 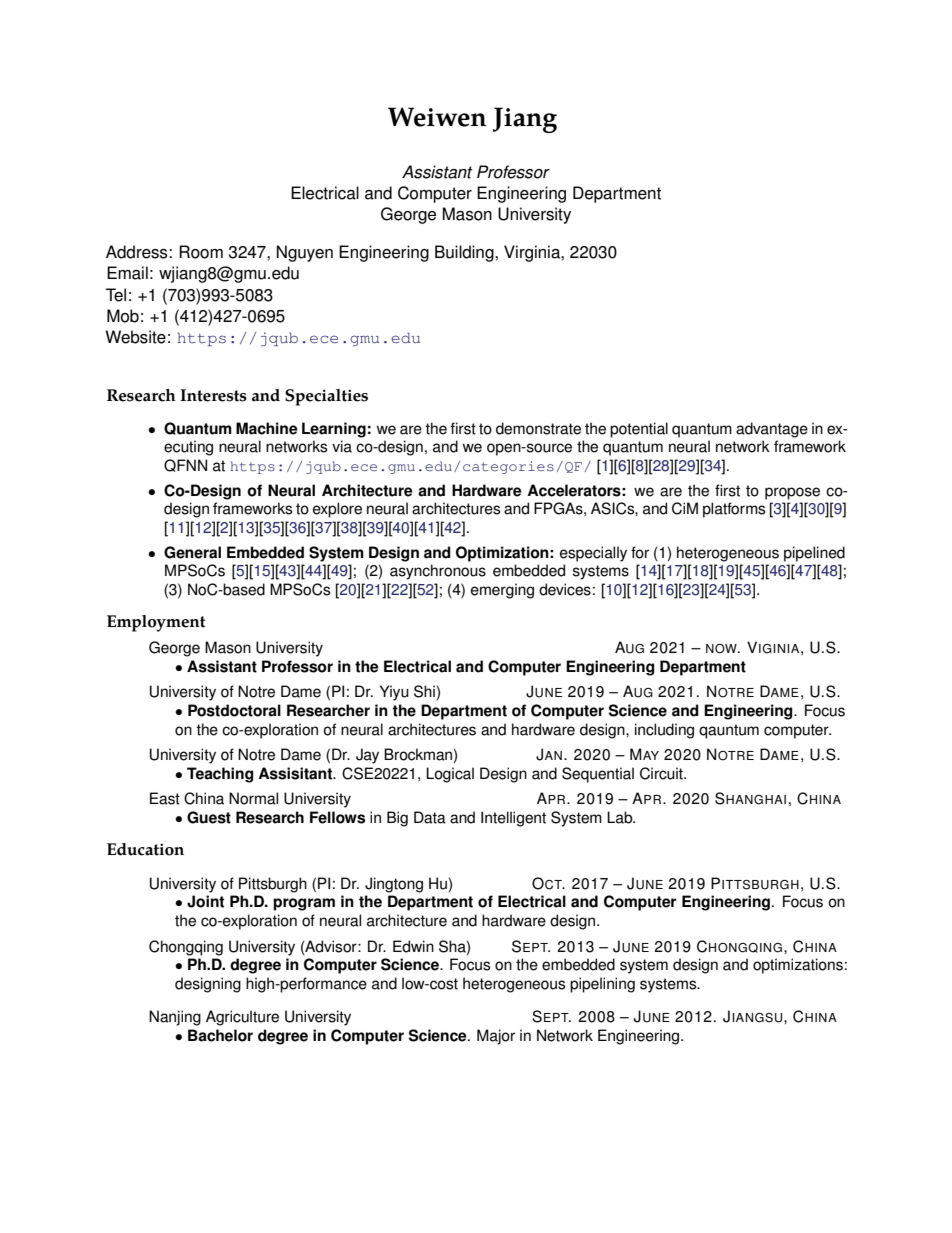 I want to click on including, so click(x=664, y=731).
